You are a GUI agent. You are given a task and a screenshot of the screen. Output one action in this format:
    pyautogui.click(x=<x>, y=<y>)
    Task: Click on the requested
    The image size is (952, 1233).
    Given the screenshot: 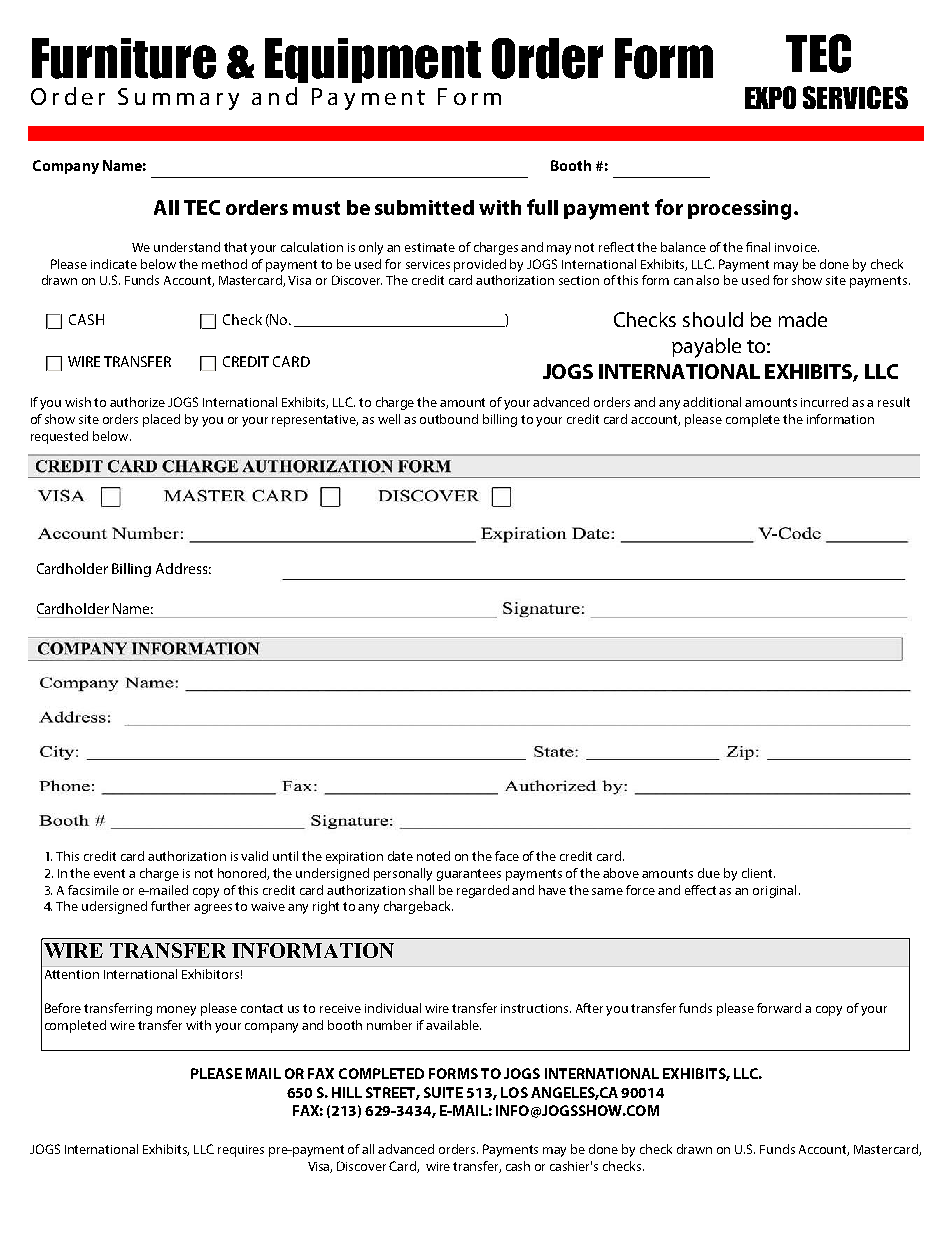 What is the action you would take?
    pyautogui.click(x=59, y=437)
